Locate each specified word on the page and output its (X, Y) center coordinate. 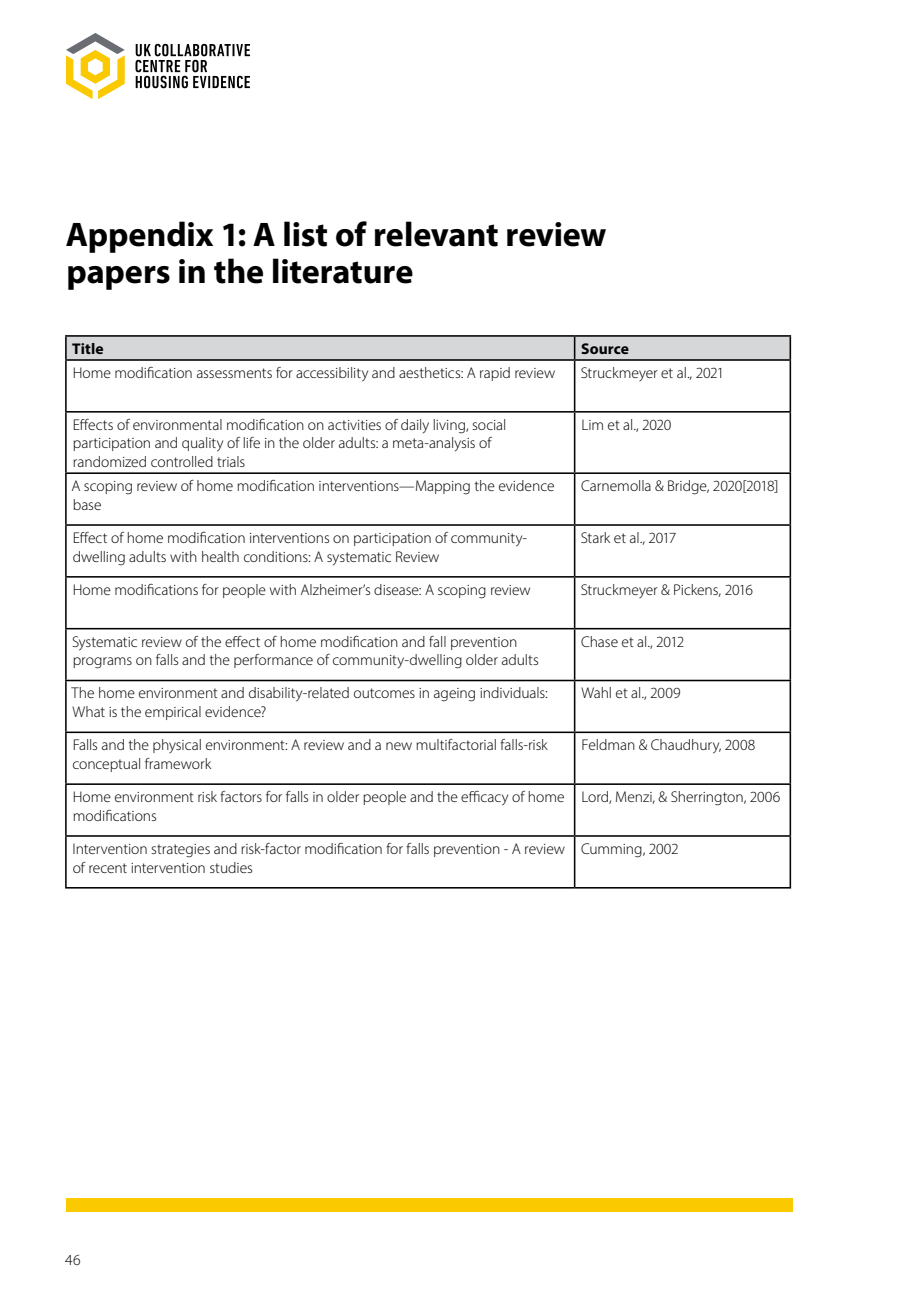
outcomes (384, 693)
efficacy (484, 798)
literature (343, 271)
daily (415, 426)
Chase (599, 641)
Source (605, 348)
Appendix (139, 237)
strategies (180, 851)
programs (102, 663)
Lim (592, 424)
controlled (182, 461)
